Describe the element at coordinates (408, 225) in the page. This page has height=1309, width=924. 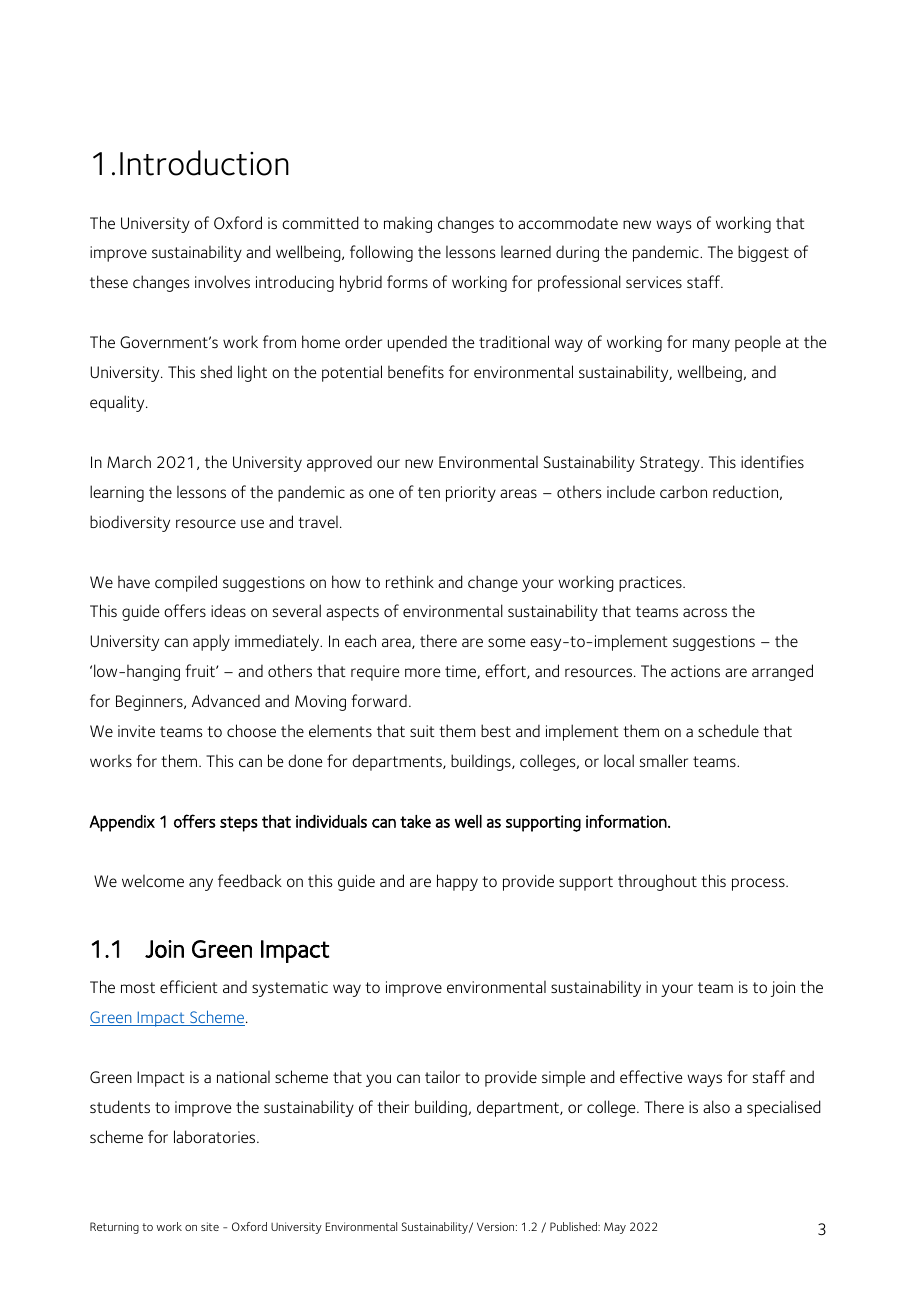
I see `making` at that location.
